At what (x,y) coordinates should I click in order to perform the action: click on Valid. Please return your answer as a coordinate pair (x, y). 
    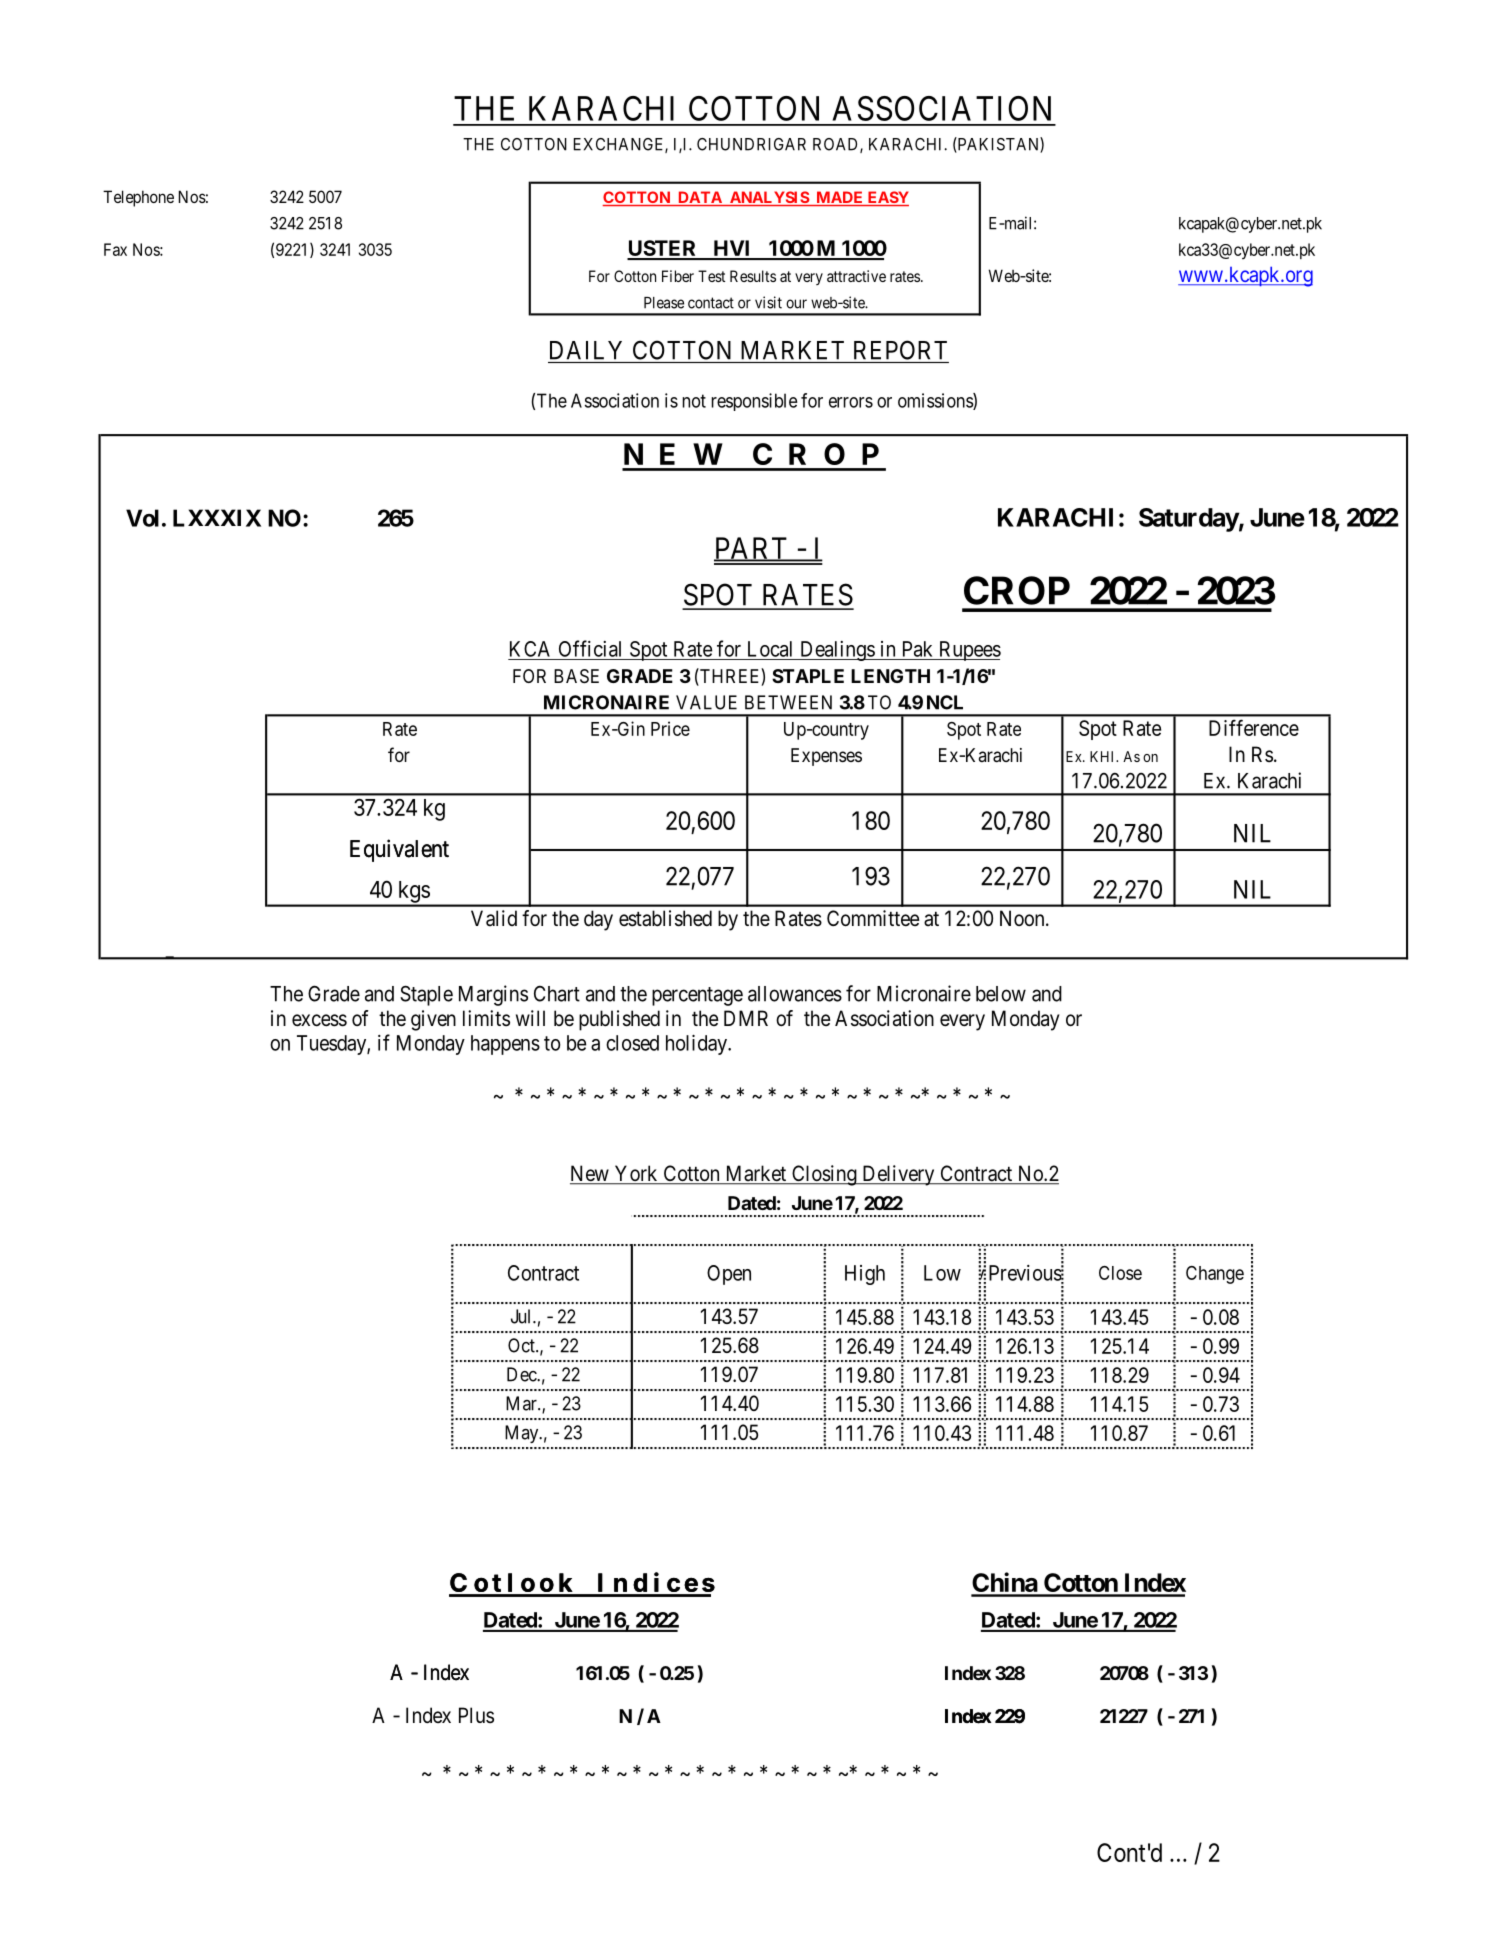
    Looking at the image, I should click on (494, 918).
